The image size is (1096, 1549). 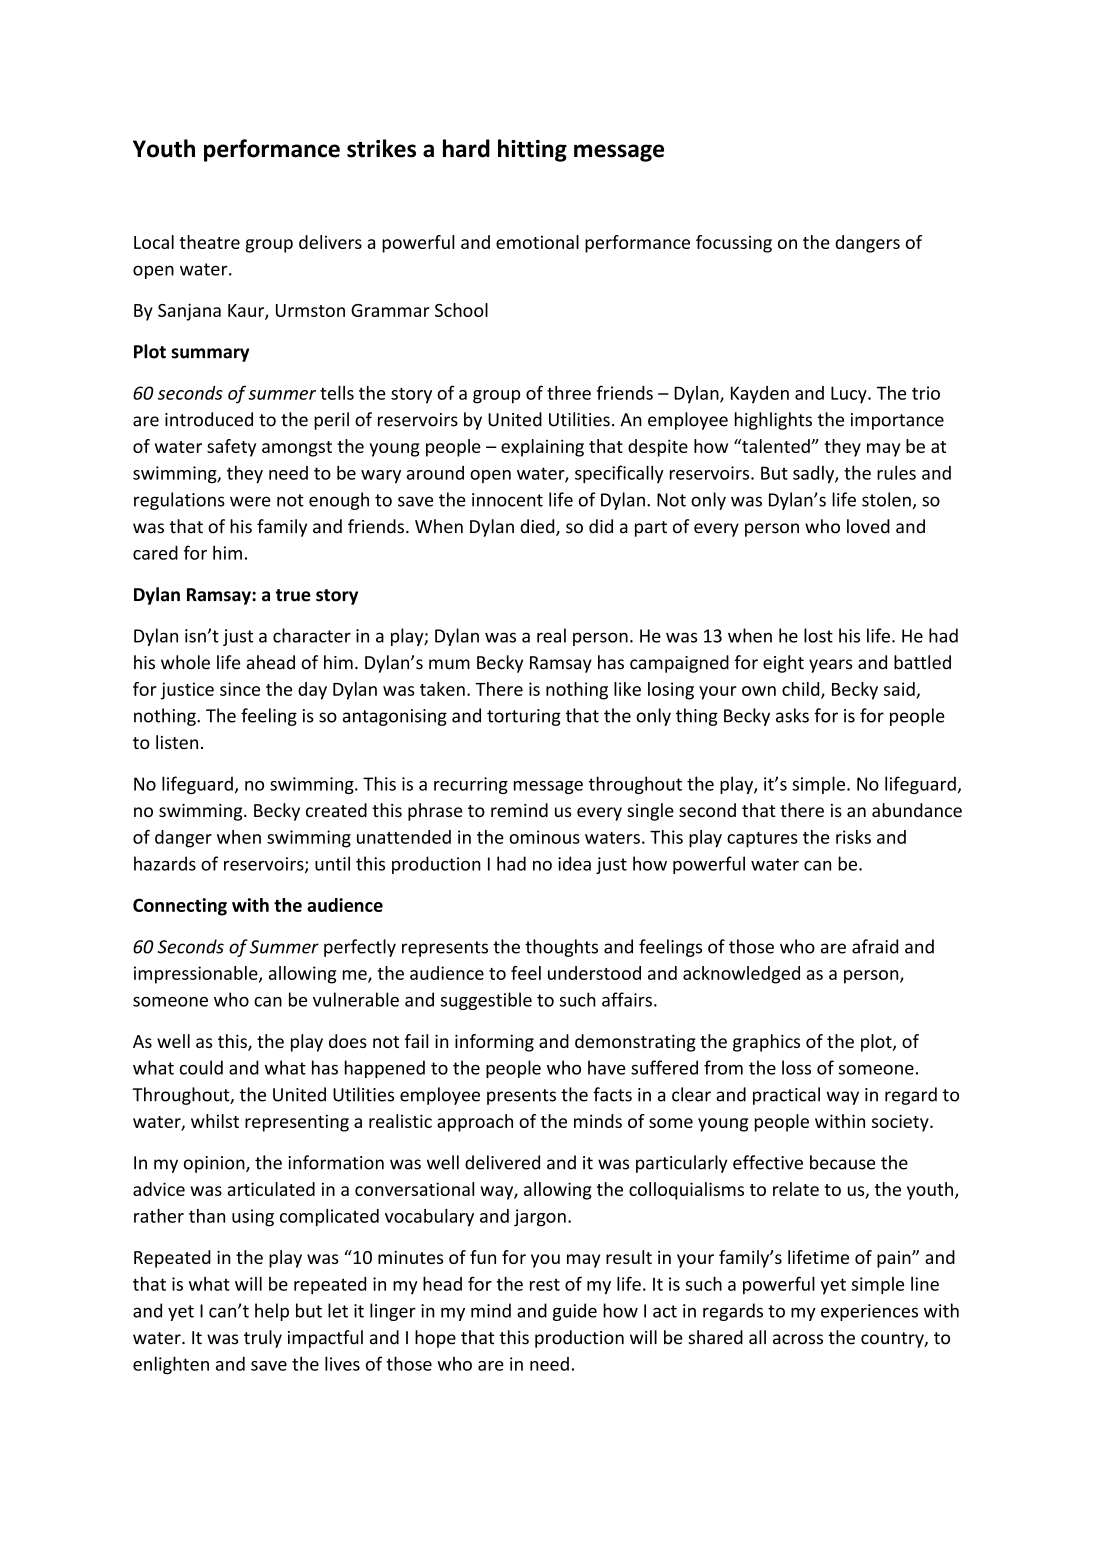 What do you see at coordinates (475, 1123) in the screenshot?
I see `approach` at bounding box center [475, 1123].
